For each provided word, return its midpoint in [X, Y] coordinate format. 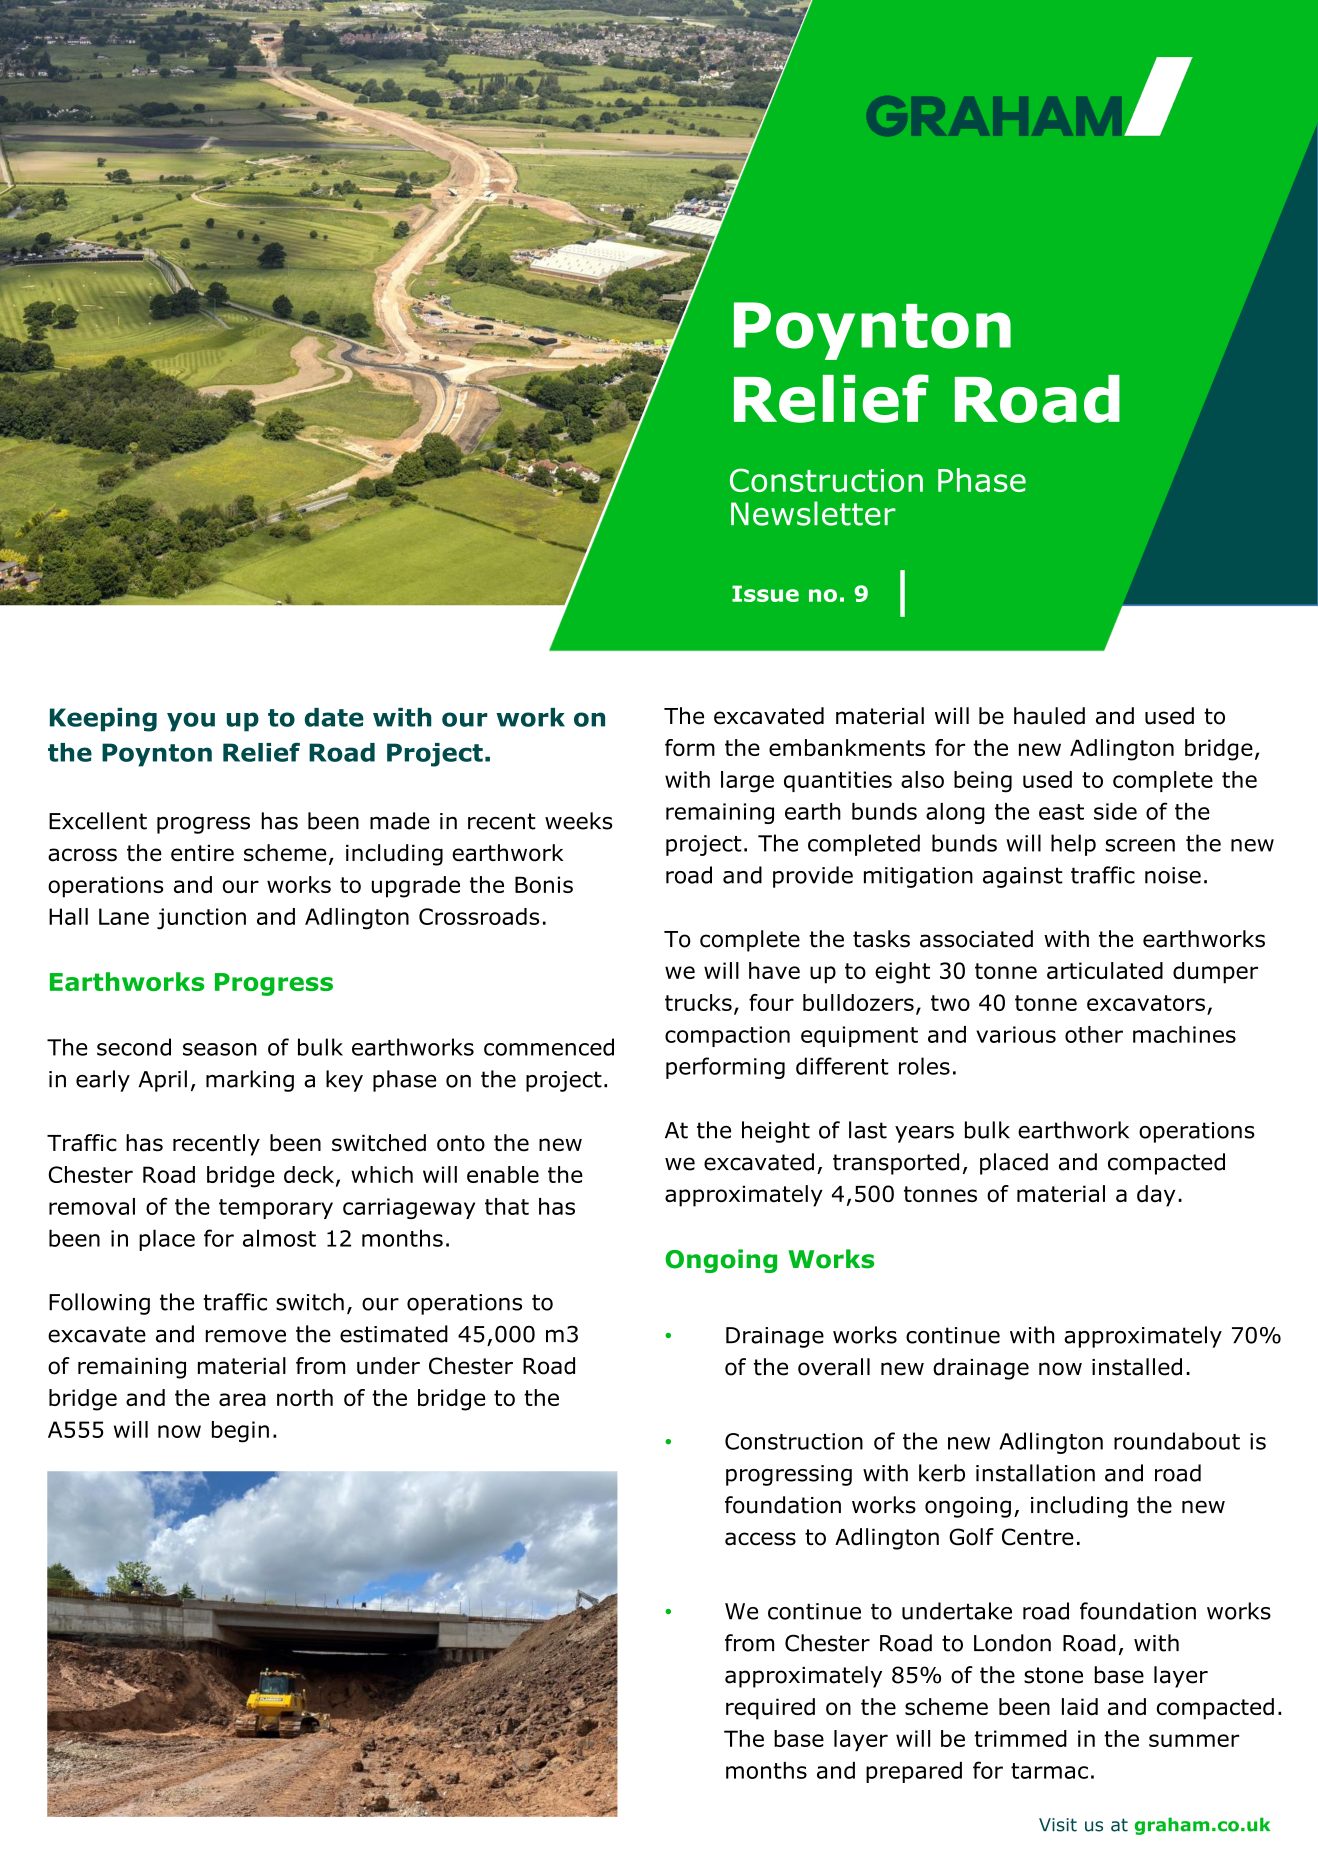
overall [834, 1367]
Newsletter [813, 513]
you [191, 722]
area [242, 1399]
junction [201, 919]
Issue [765, 593]
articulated [1105, 970]
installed [1137, 1367]
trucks [698, 1002]
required [770, 1709]
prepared [914, 1772]
